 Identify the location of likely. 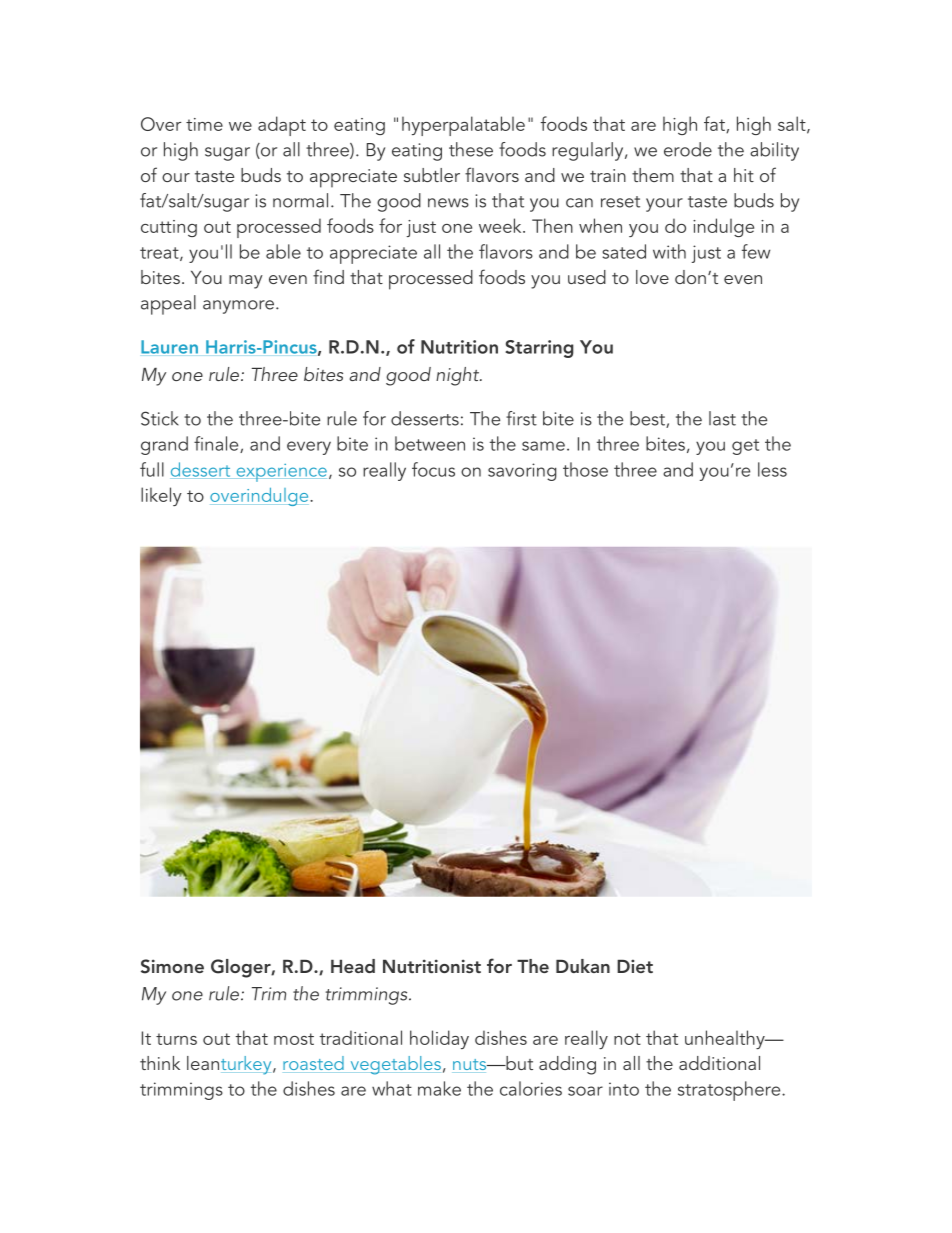
(161, 496).
